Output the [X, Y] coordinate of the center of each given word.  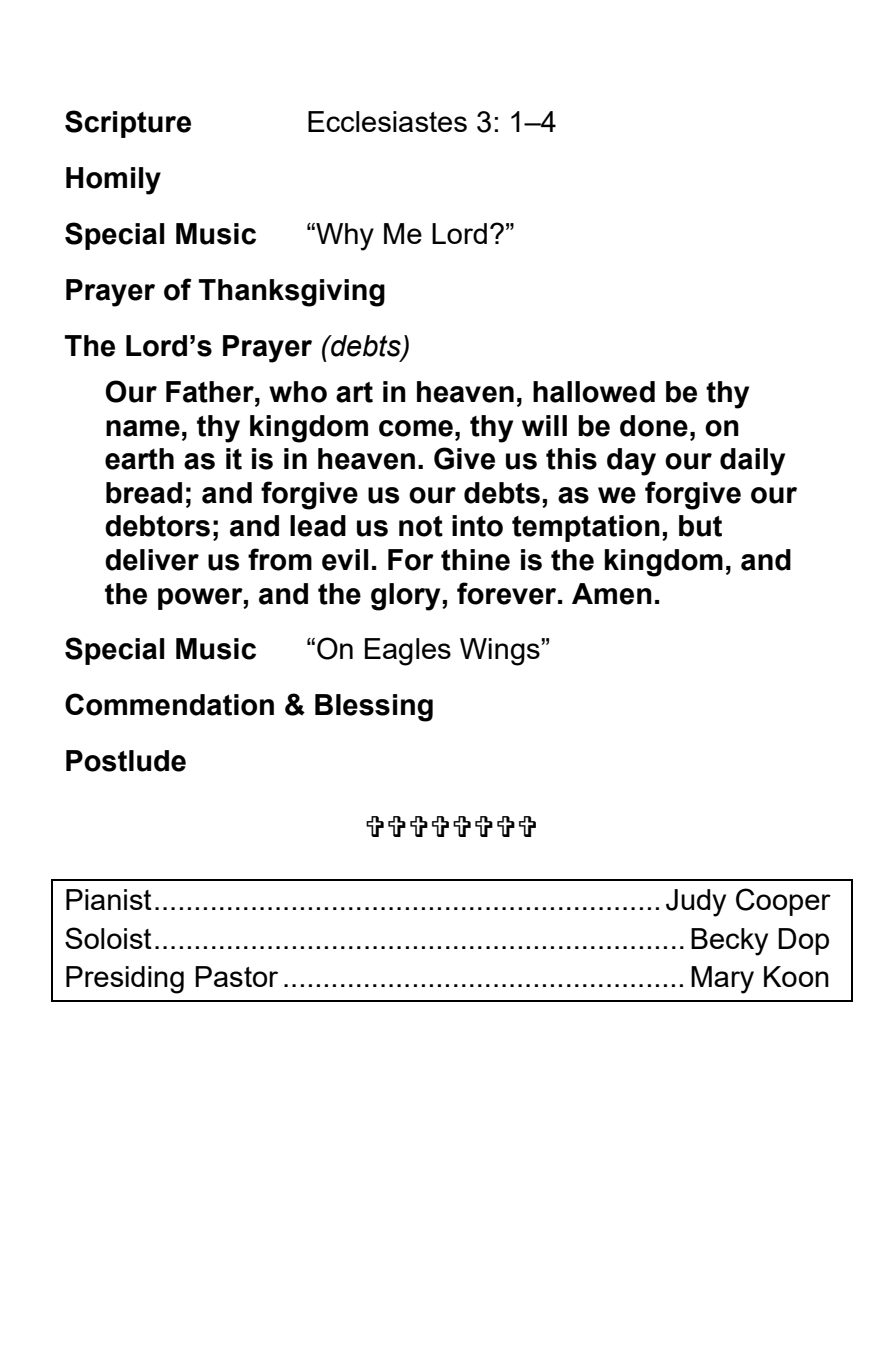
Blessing [374, 708]
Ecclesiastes [387, 121]
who [298, 392]
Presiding [125, 980]
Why [344, 237]
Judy [696, 903]
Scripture [128, 124]
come [416, 428]
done [654, 426]
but [700, 526]
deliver [152, 560]
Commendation [169, 704]
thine [475, 560]
